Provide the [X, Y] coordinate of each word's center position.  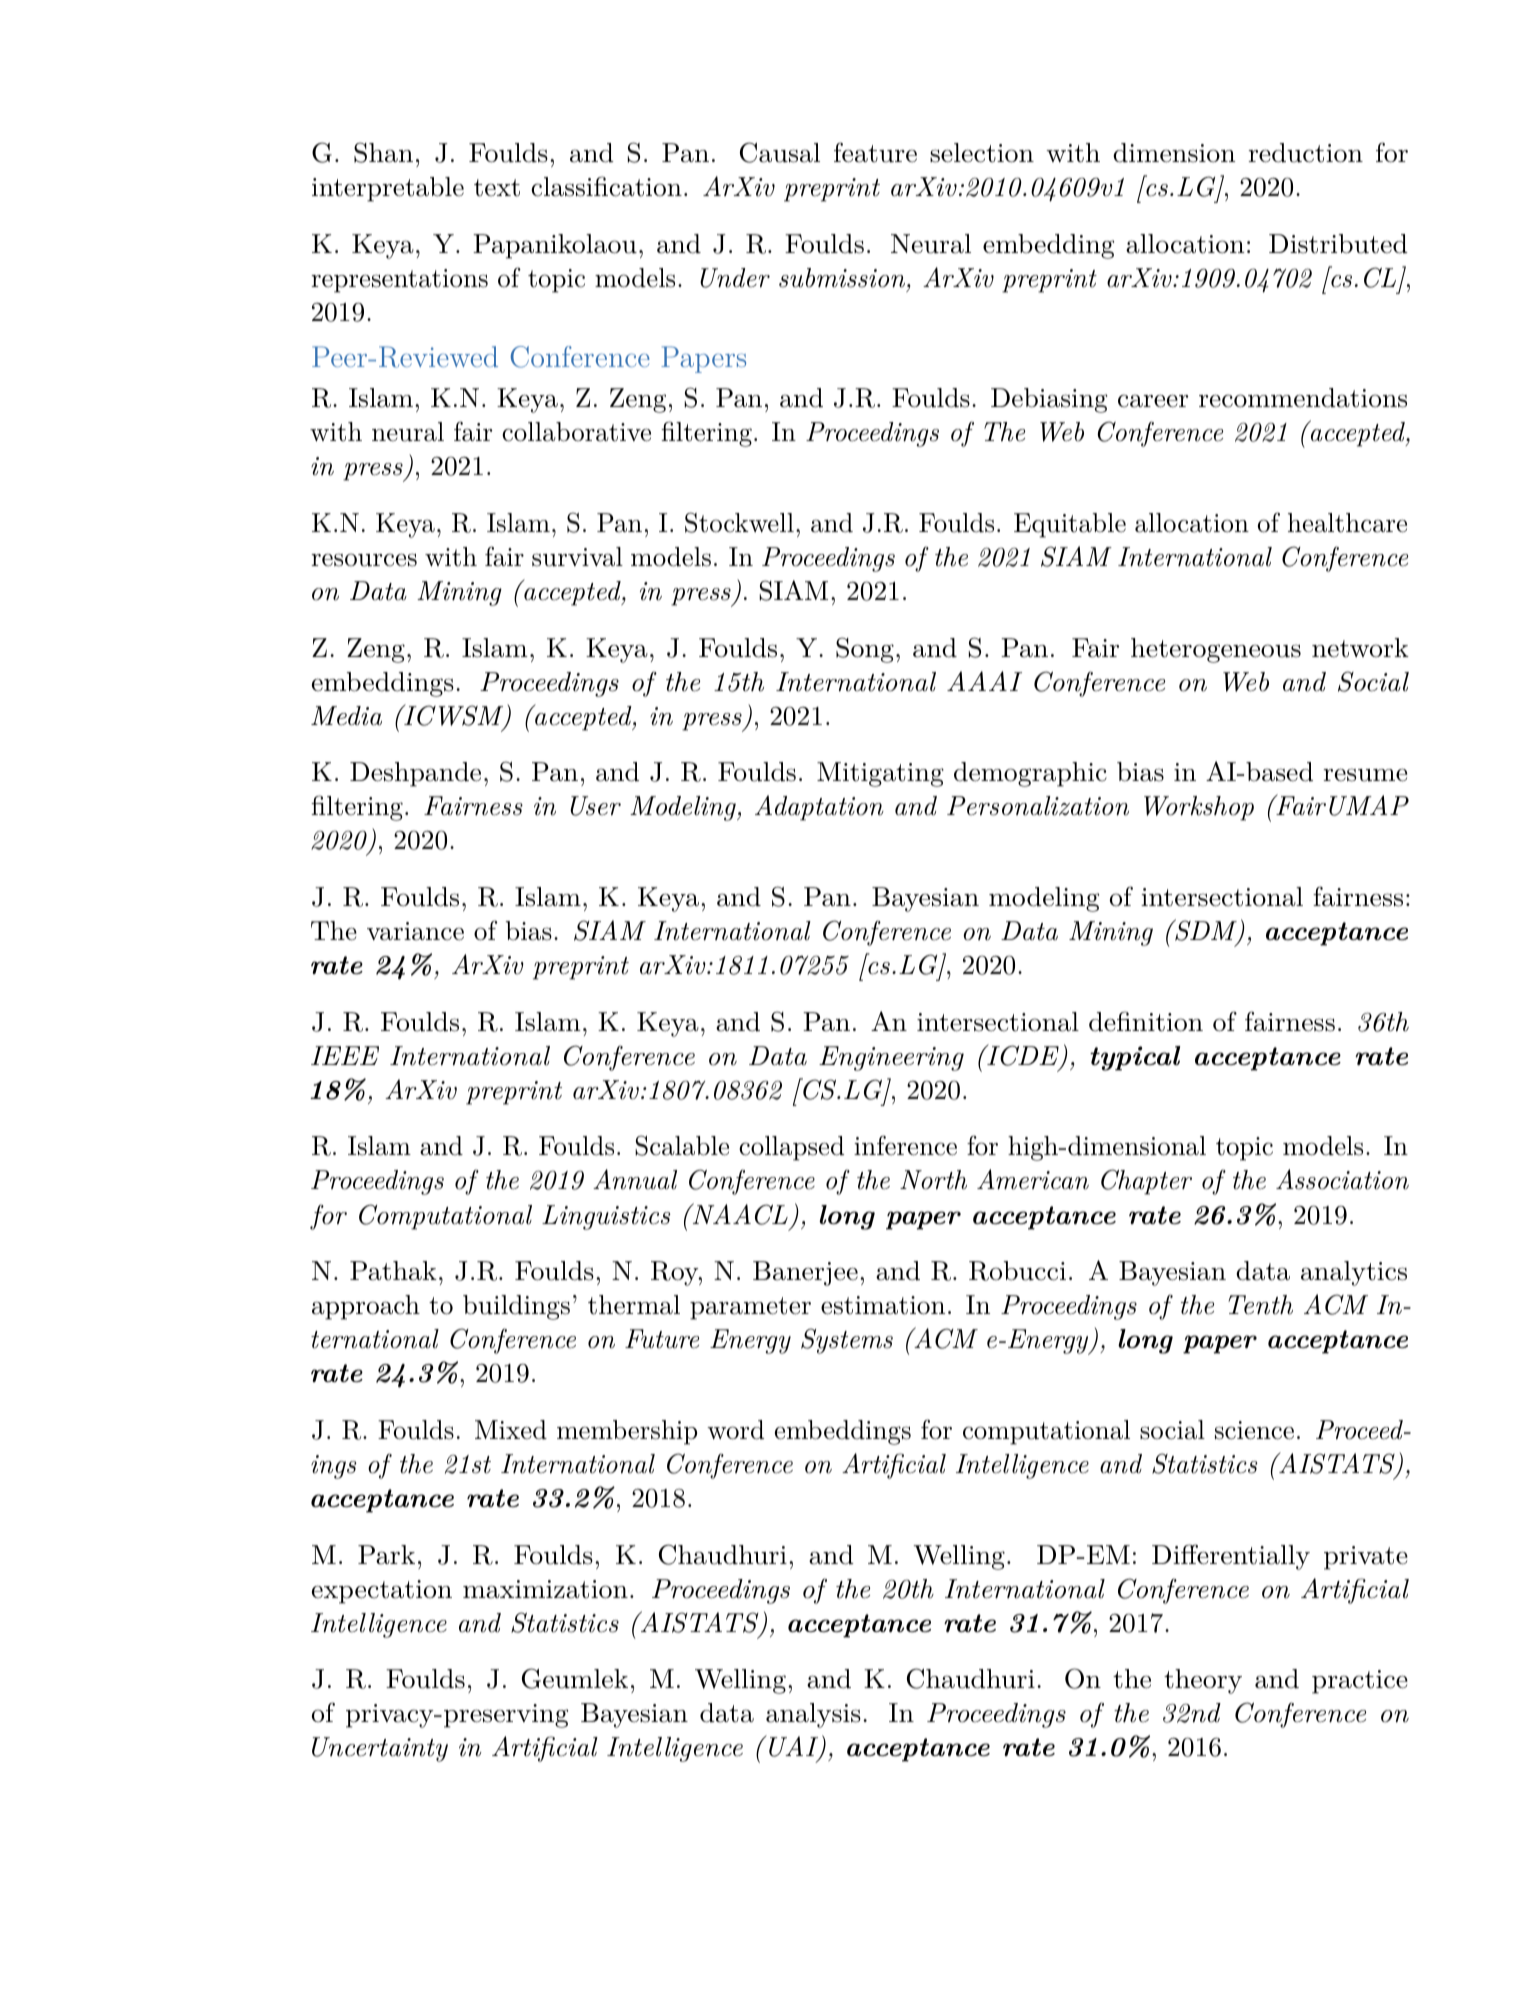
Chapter [1146, 1182]
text [497, 188]
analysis [813, 1715]
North [933, 1180]
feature [875, 152]
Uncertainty [380, 1749]
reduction [1306, 153]
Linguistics [606, 1217]
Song [865, 650]
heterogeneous [1216, 650]
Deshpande [415, 774]
